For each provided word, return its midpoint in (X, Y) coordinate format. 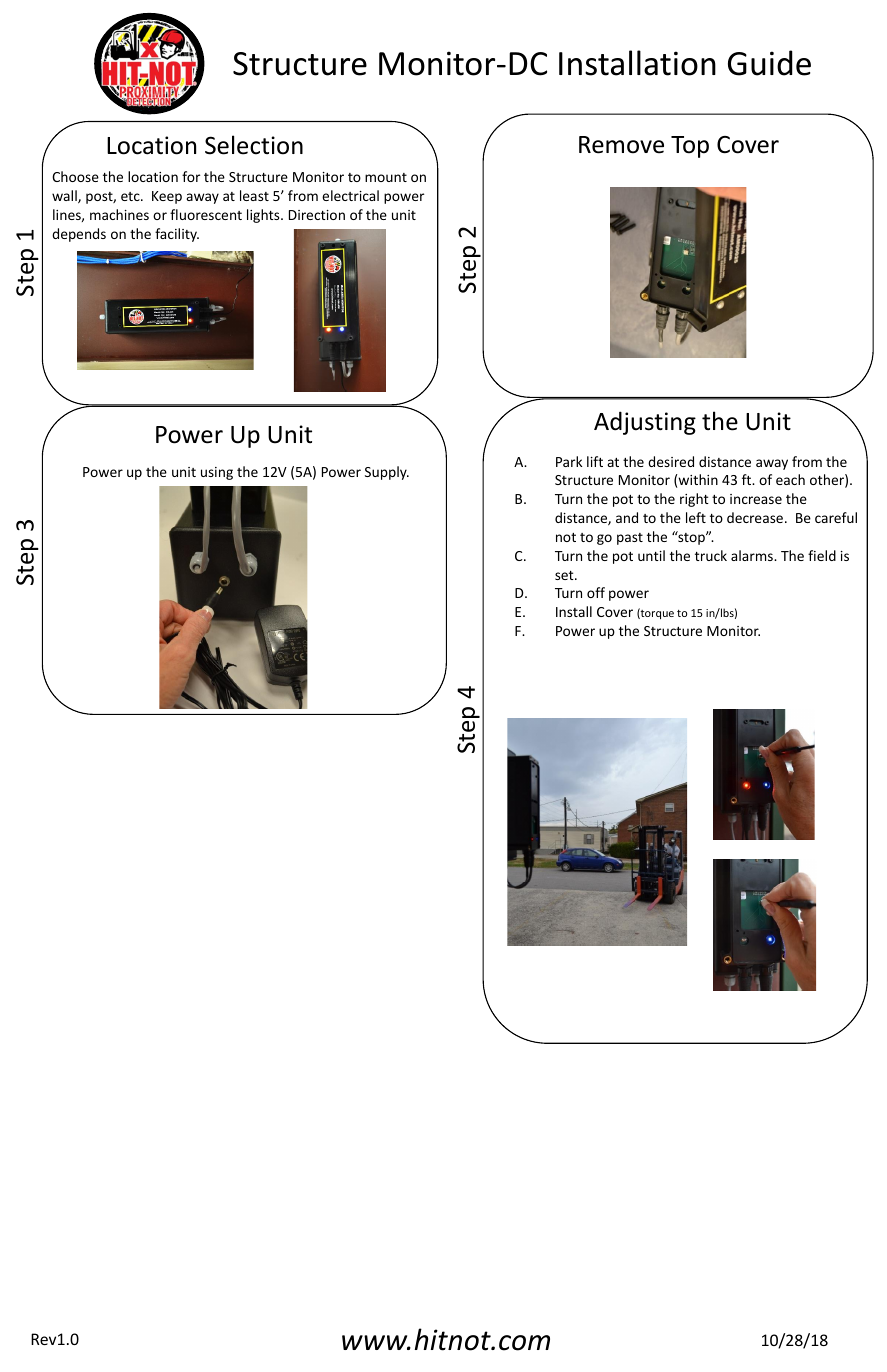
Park (569, 461)
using (217, 473)
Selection (254, 145)
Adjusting (645, 423)
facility (177, 235)
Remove (621, 145)
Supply (387, 473)
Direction (317, 215)
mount (386, 177)
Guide (769, 63)
